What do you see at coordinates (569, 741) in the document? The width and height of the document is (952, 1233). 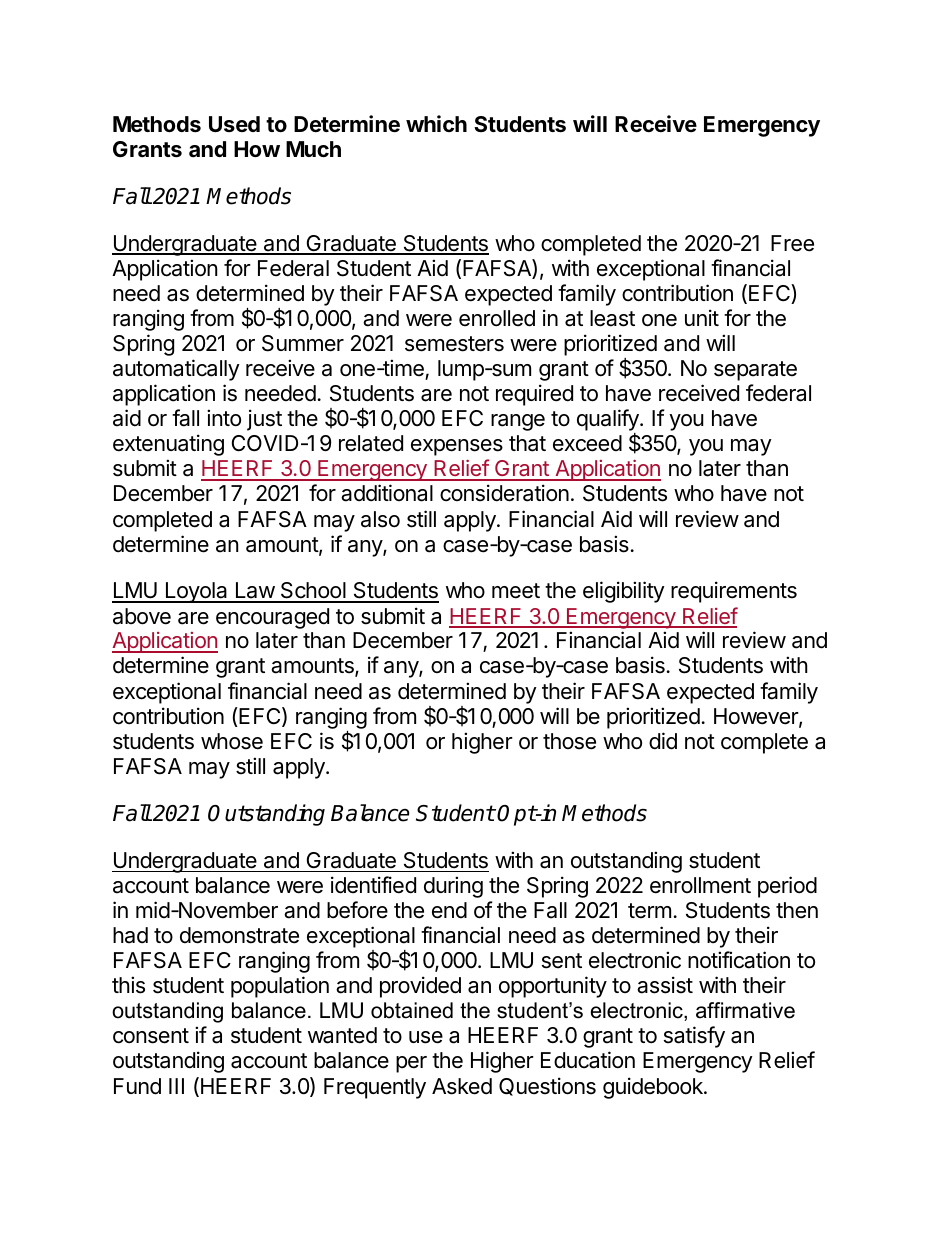 I see `those` at bounding box center [569, 741].
